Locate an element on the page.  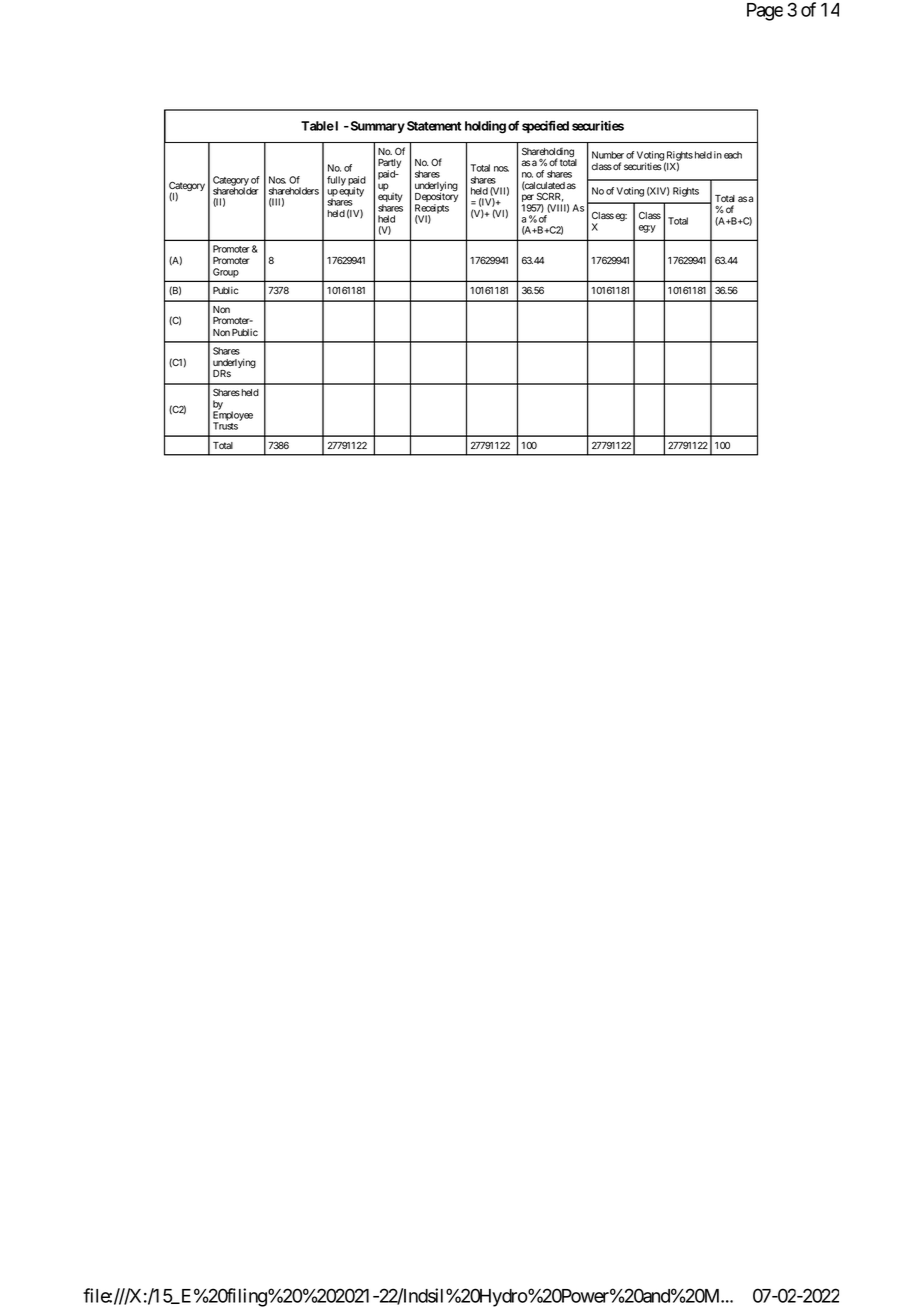
Summary is located at coordinates (376, 127).
